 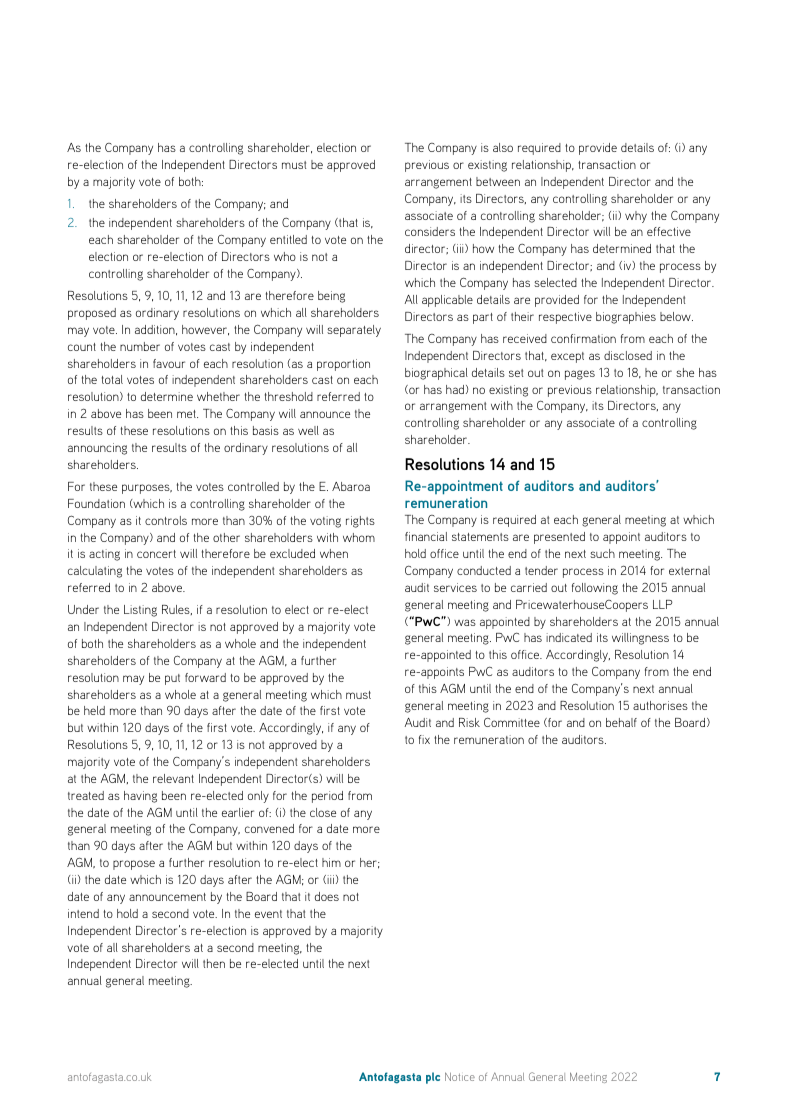 What do you see at coordinates (172, 679) in the document?
I see `put` at bounding box center [172, 679].
